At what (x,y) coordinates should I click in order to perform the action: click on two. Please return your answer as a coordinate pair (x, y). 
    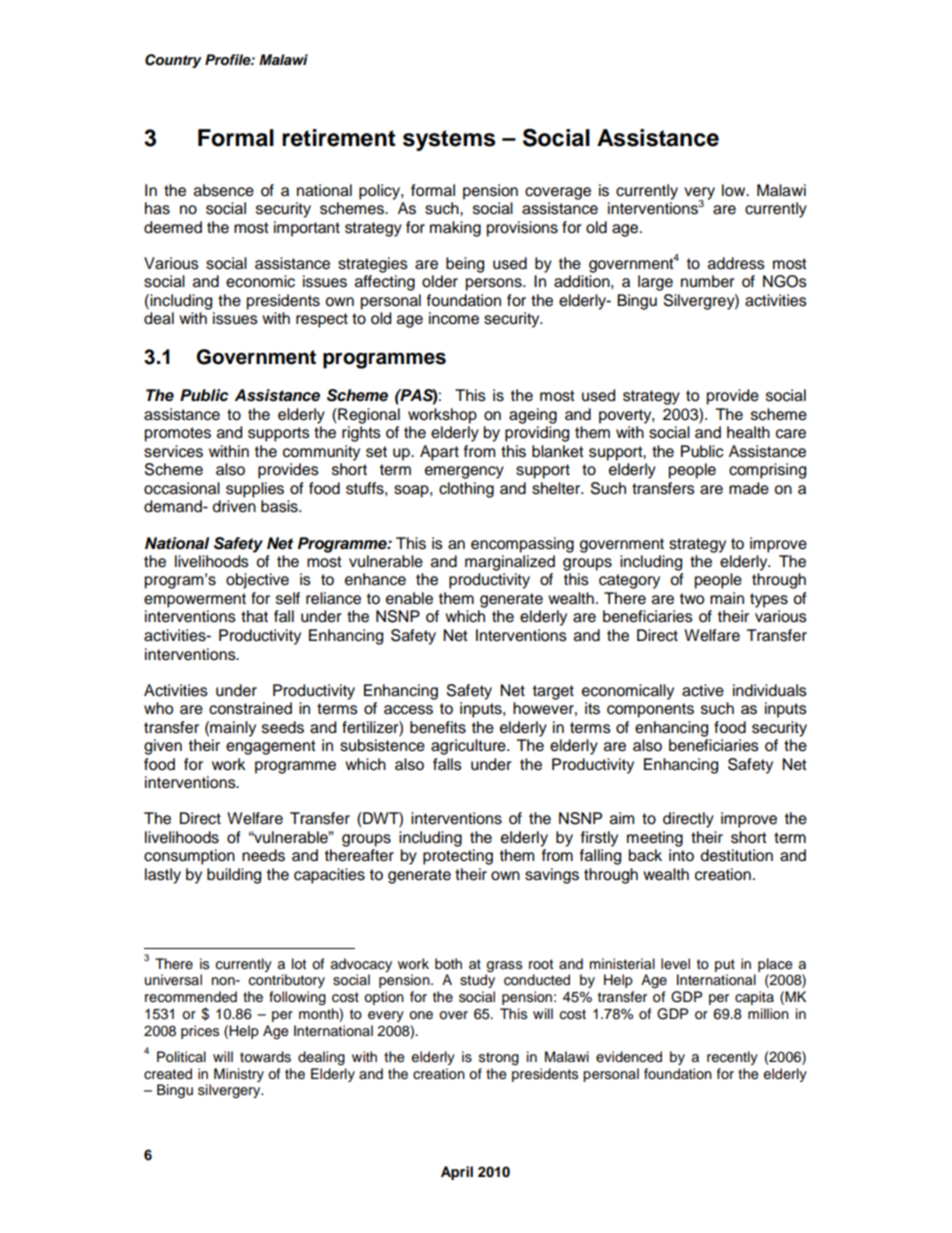
    Looking at the image, I should click on (691, 599).
